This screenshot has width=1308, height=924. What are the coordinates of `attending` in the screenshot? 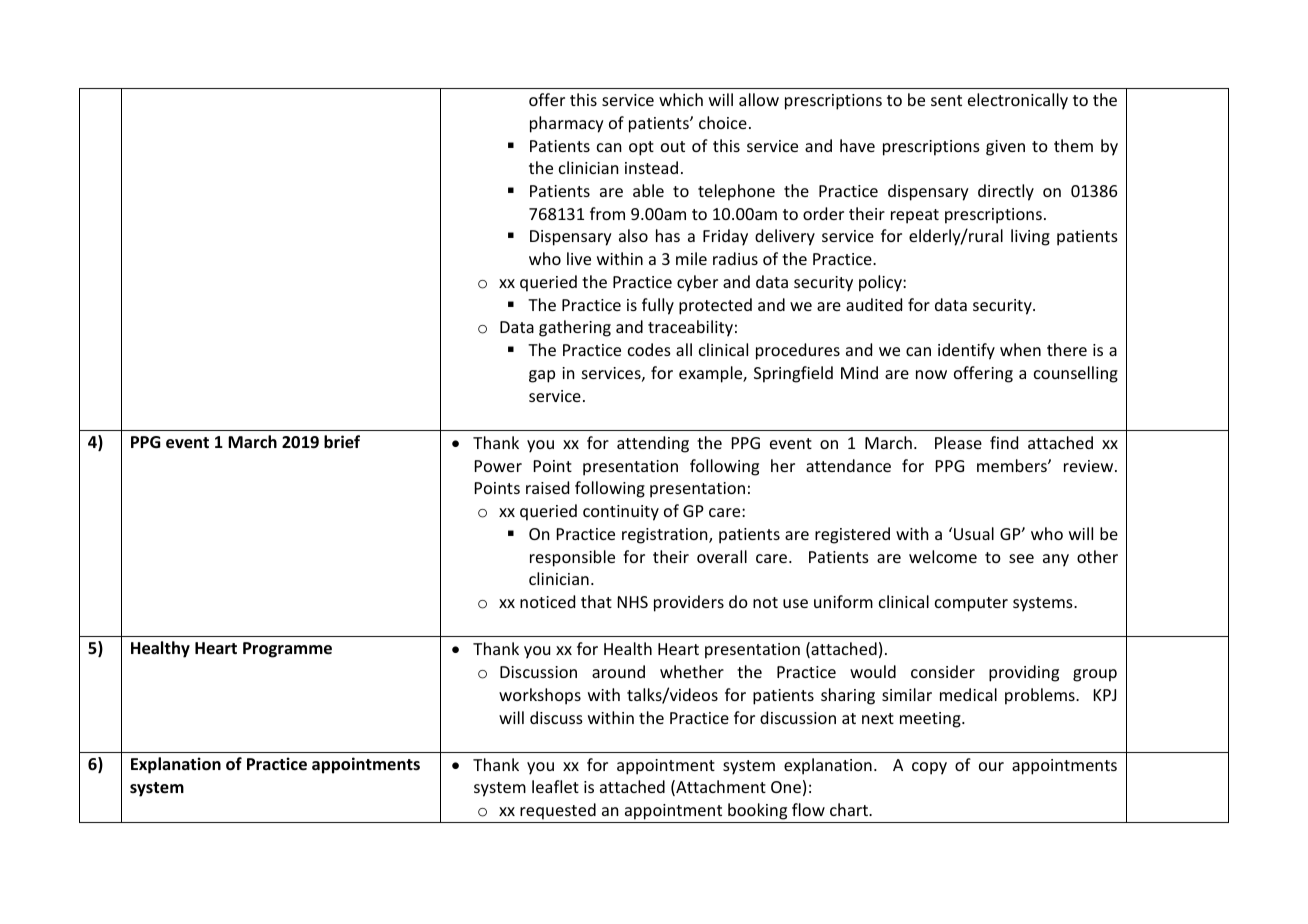 It's located at (653, 444).
